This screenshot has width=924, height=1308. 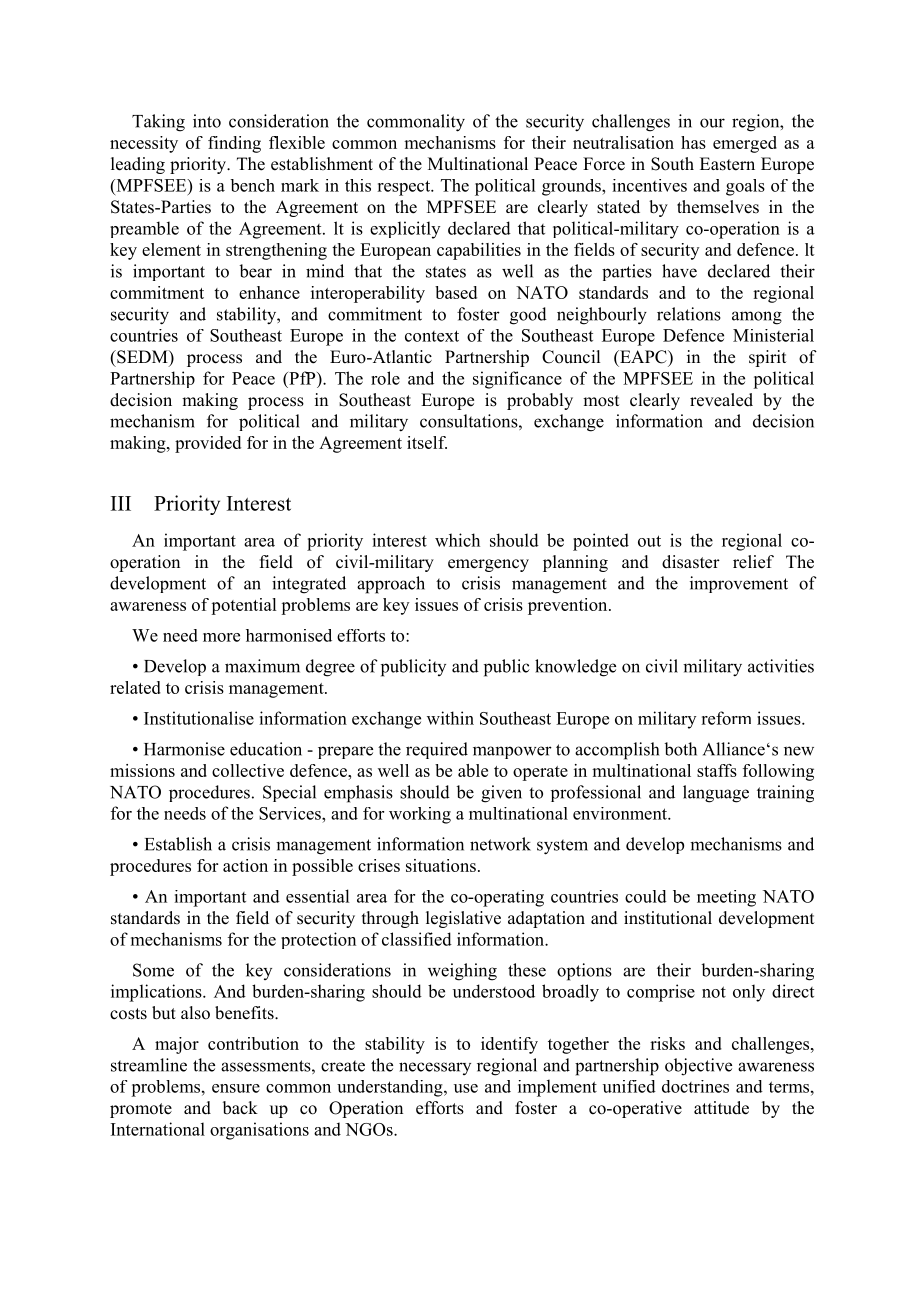 What do you see at coordinates (727, 164) in the screenshot?
I see `Eastern` at bounding box center [727, 164].
